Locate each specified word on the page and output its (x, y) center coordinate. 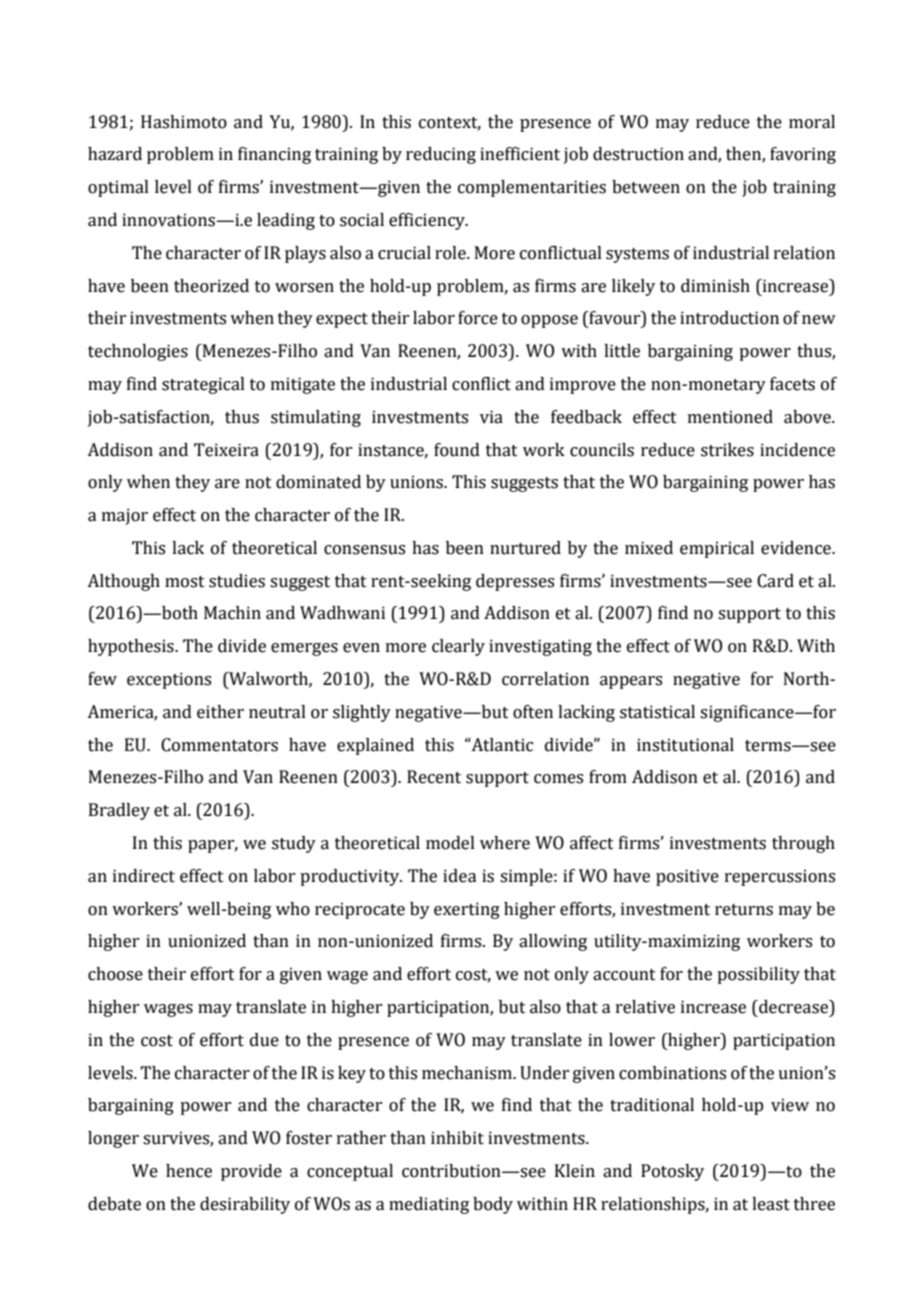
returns (744, 910)
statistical (657, 712)
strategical (203, 385)
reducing (441, 155)
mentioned (730, 417)
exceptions (169, 680)
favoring (803, 155)
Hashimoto (184, 122)
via (491, 417)
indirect (144, 876)
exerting (467, 910)
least (771, 1204)
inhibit (457, 1138)
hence (189, 1171)
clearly (458, 647)
